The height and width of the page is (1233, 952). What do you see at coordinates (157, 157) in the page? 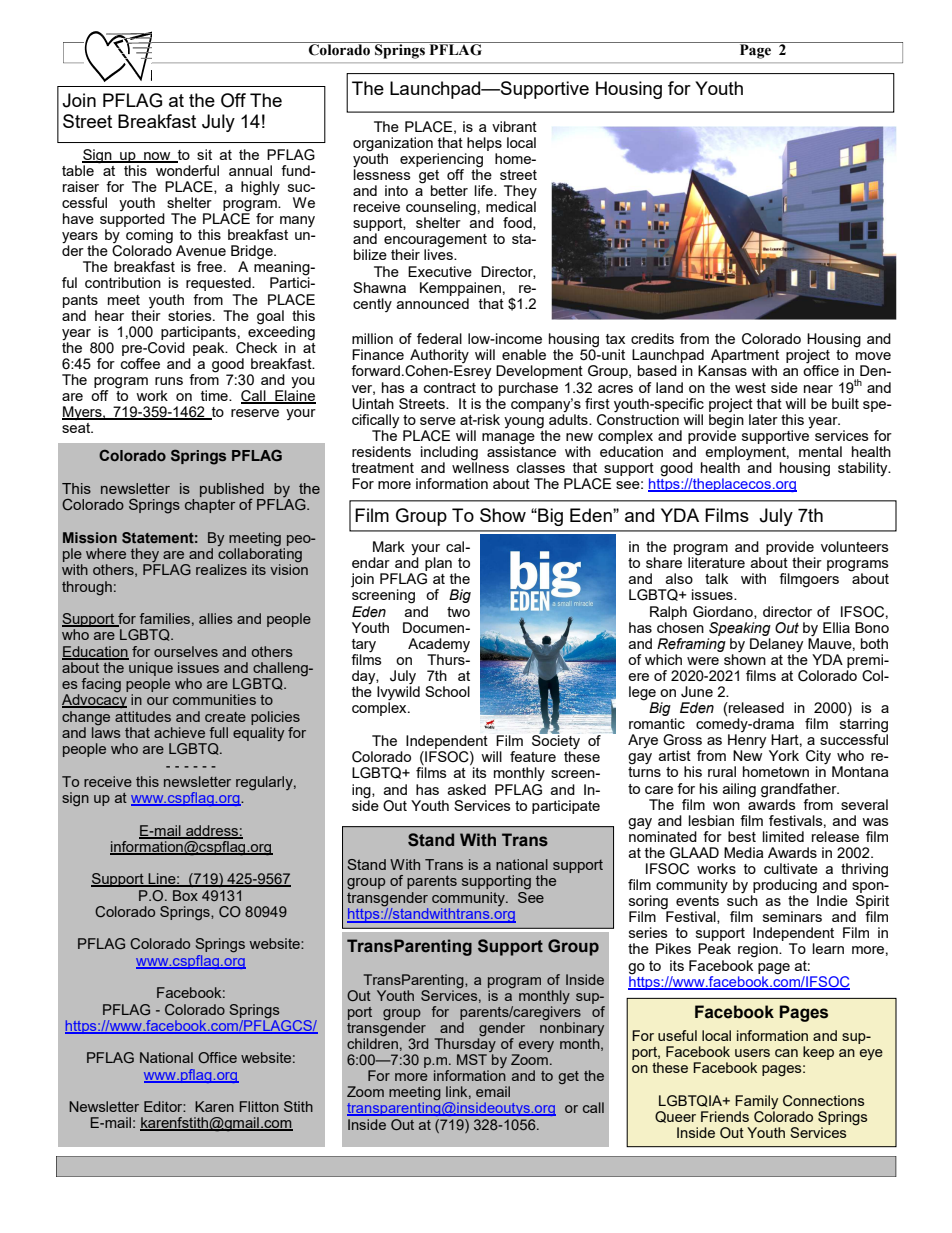
I see `now` at bounding box center [157, 157].
